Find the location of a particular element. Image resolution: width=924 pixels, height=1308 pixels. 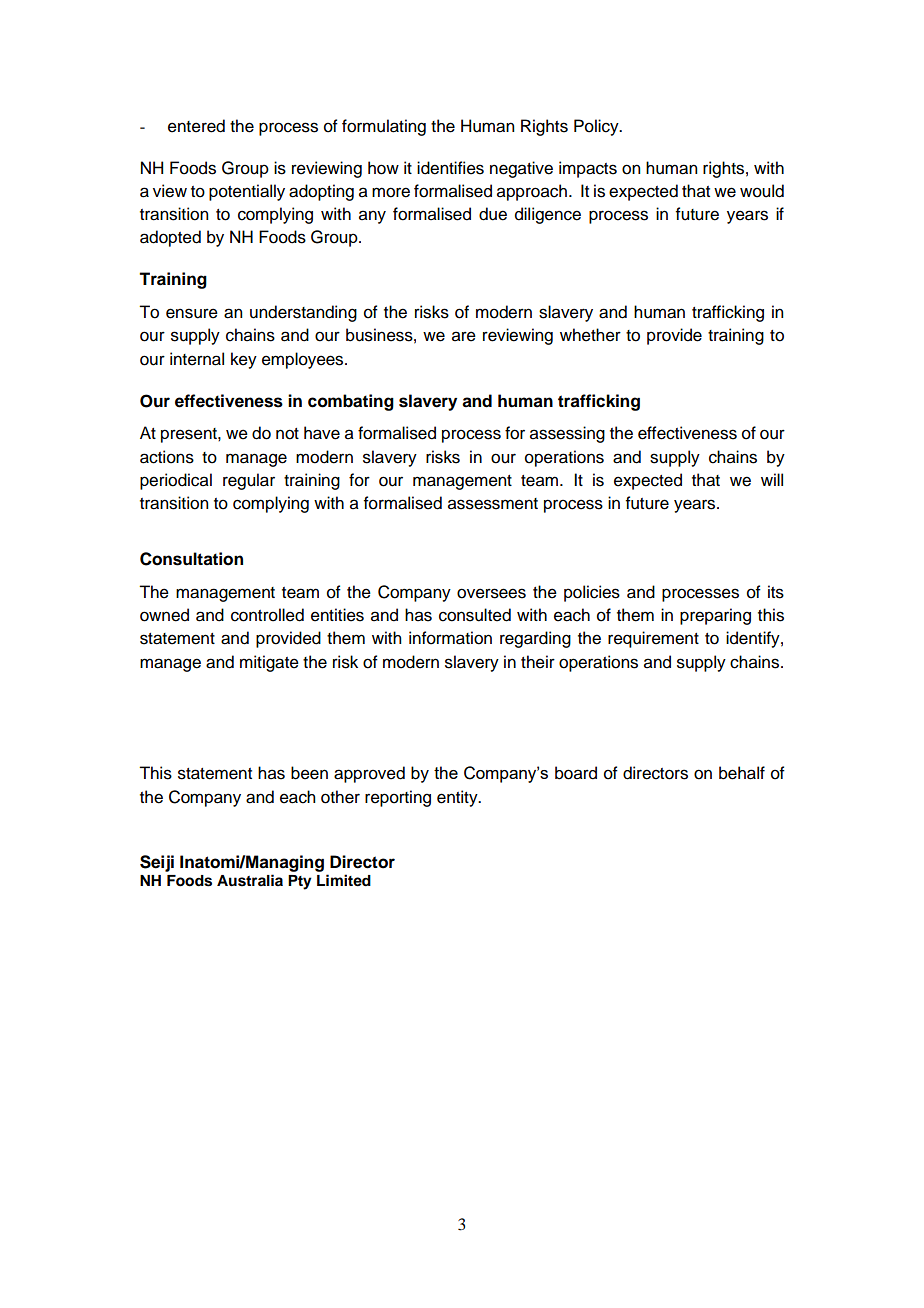

behalf is located at coordinates (742, 773).
